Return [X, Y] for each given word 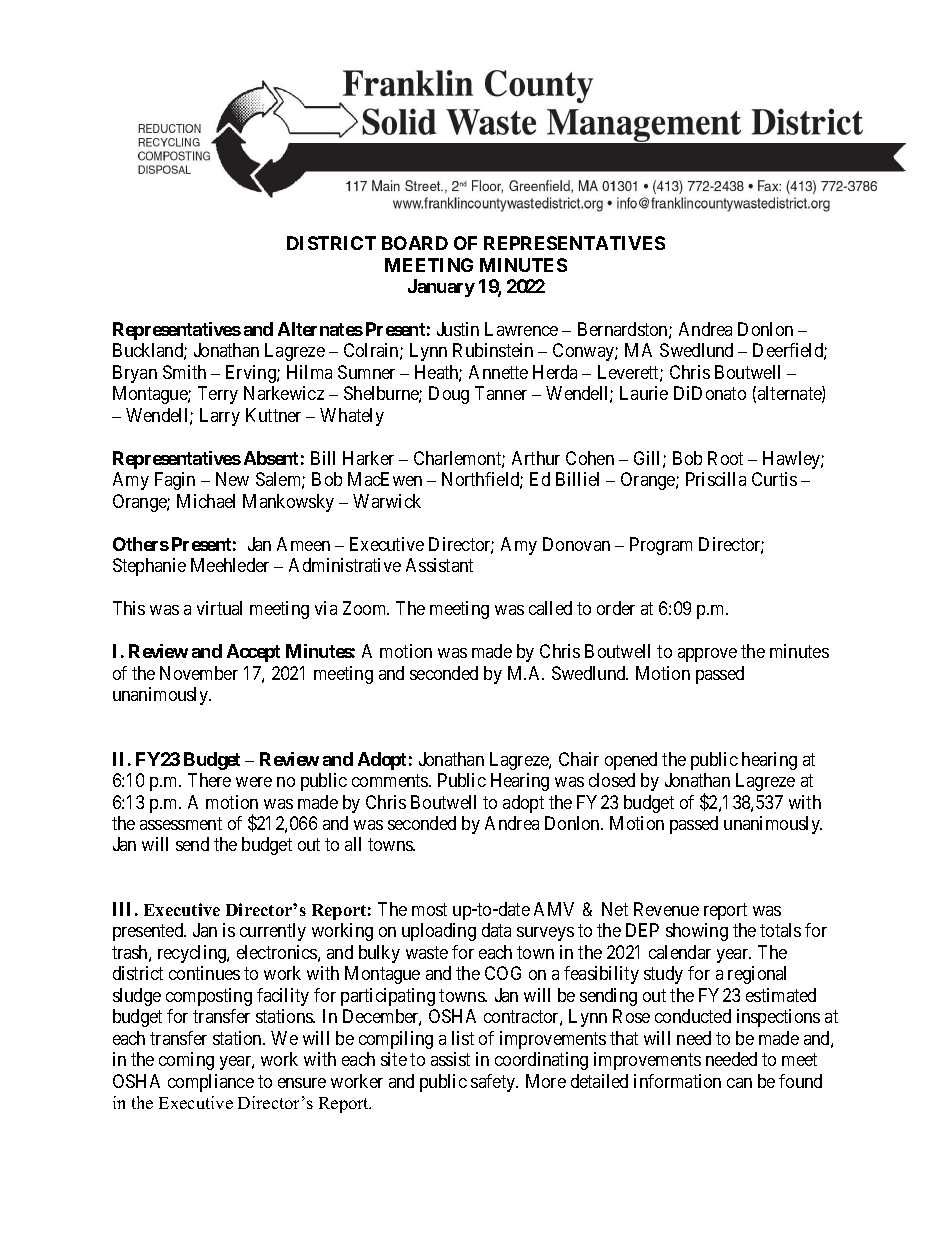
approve [707, 655]
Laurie [644, 393]
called [550, 608]
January [441, 288]
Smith [184, 372]
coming [186, 1061]
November [199, 673]
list [463, 1038]
